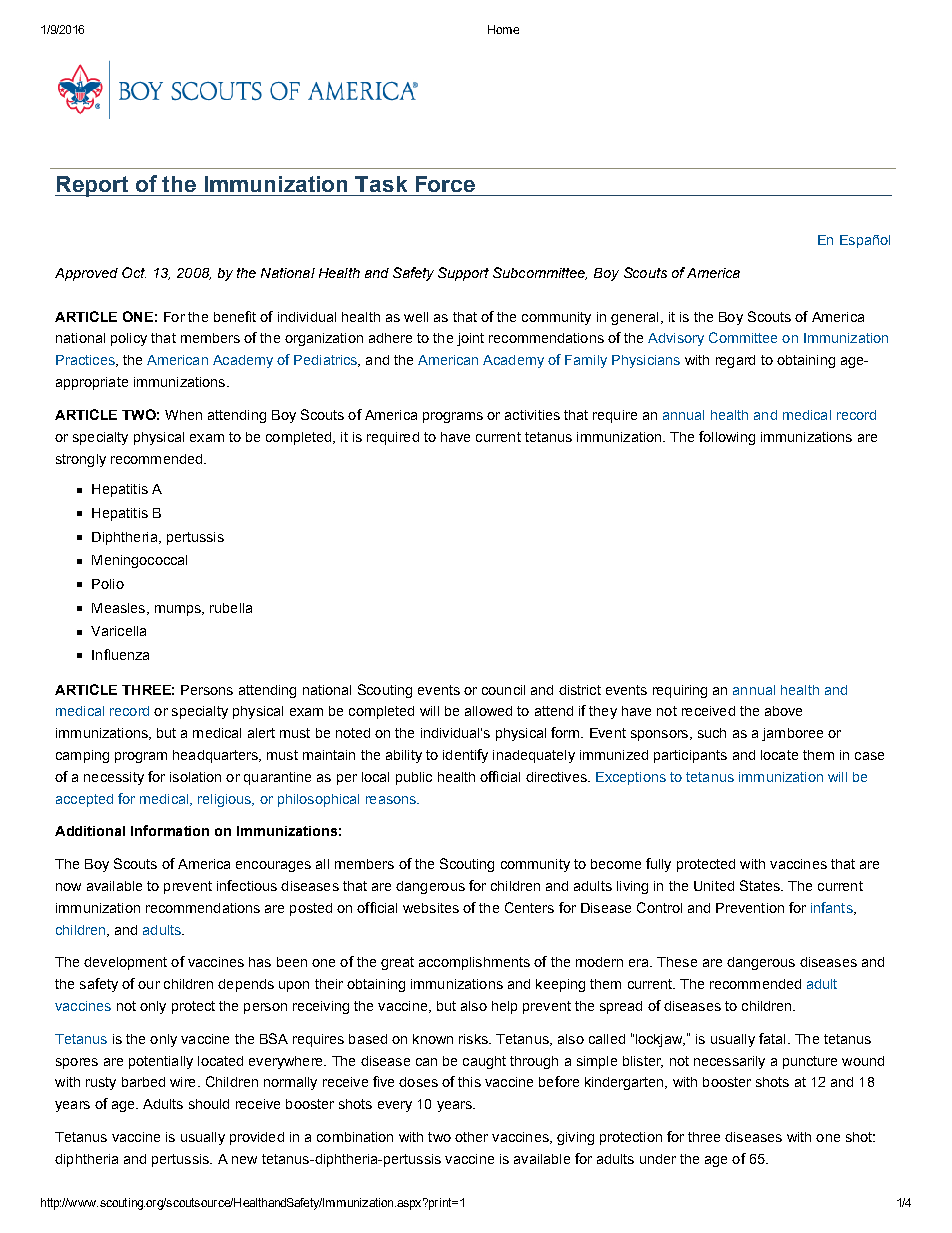  Describe the element at coordinates (445, 184) in the screenshot. I see `Force` at that location.
